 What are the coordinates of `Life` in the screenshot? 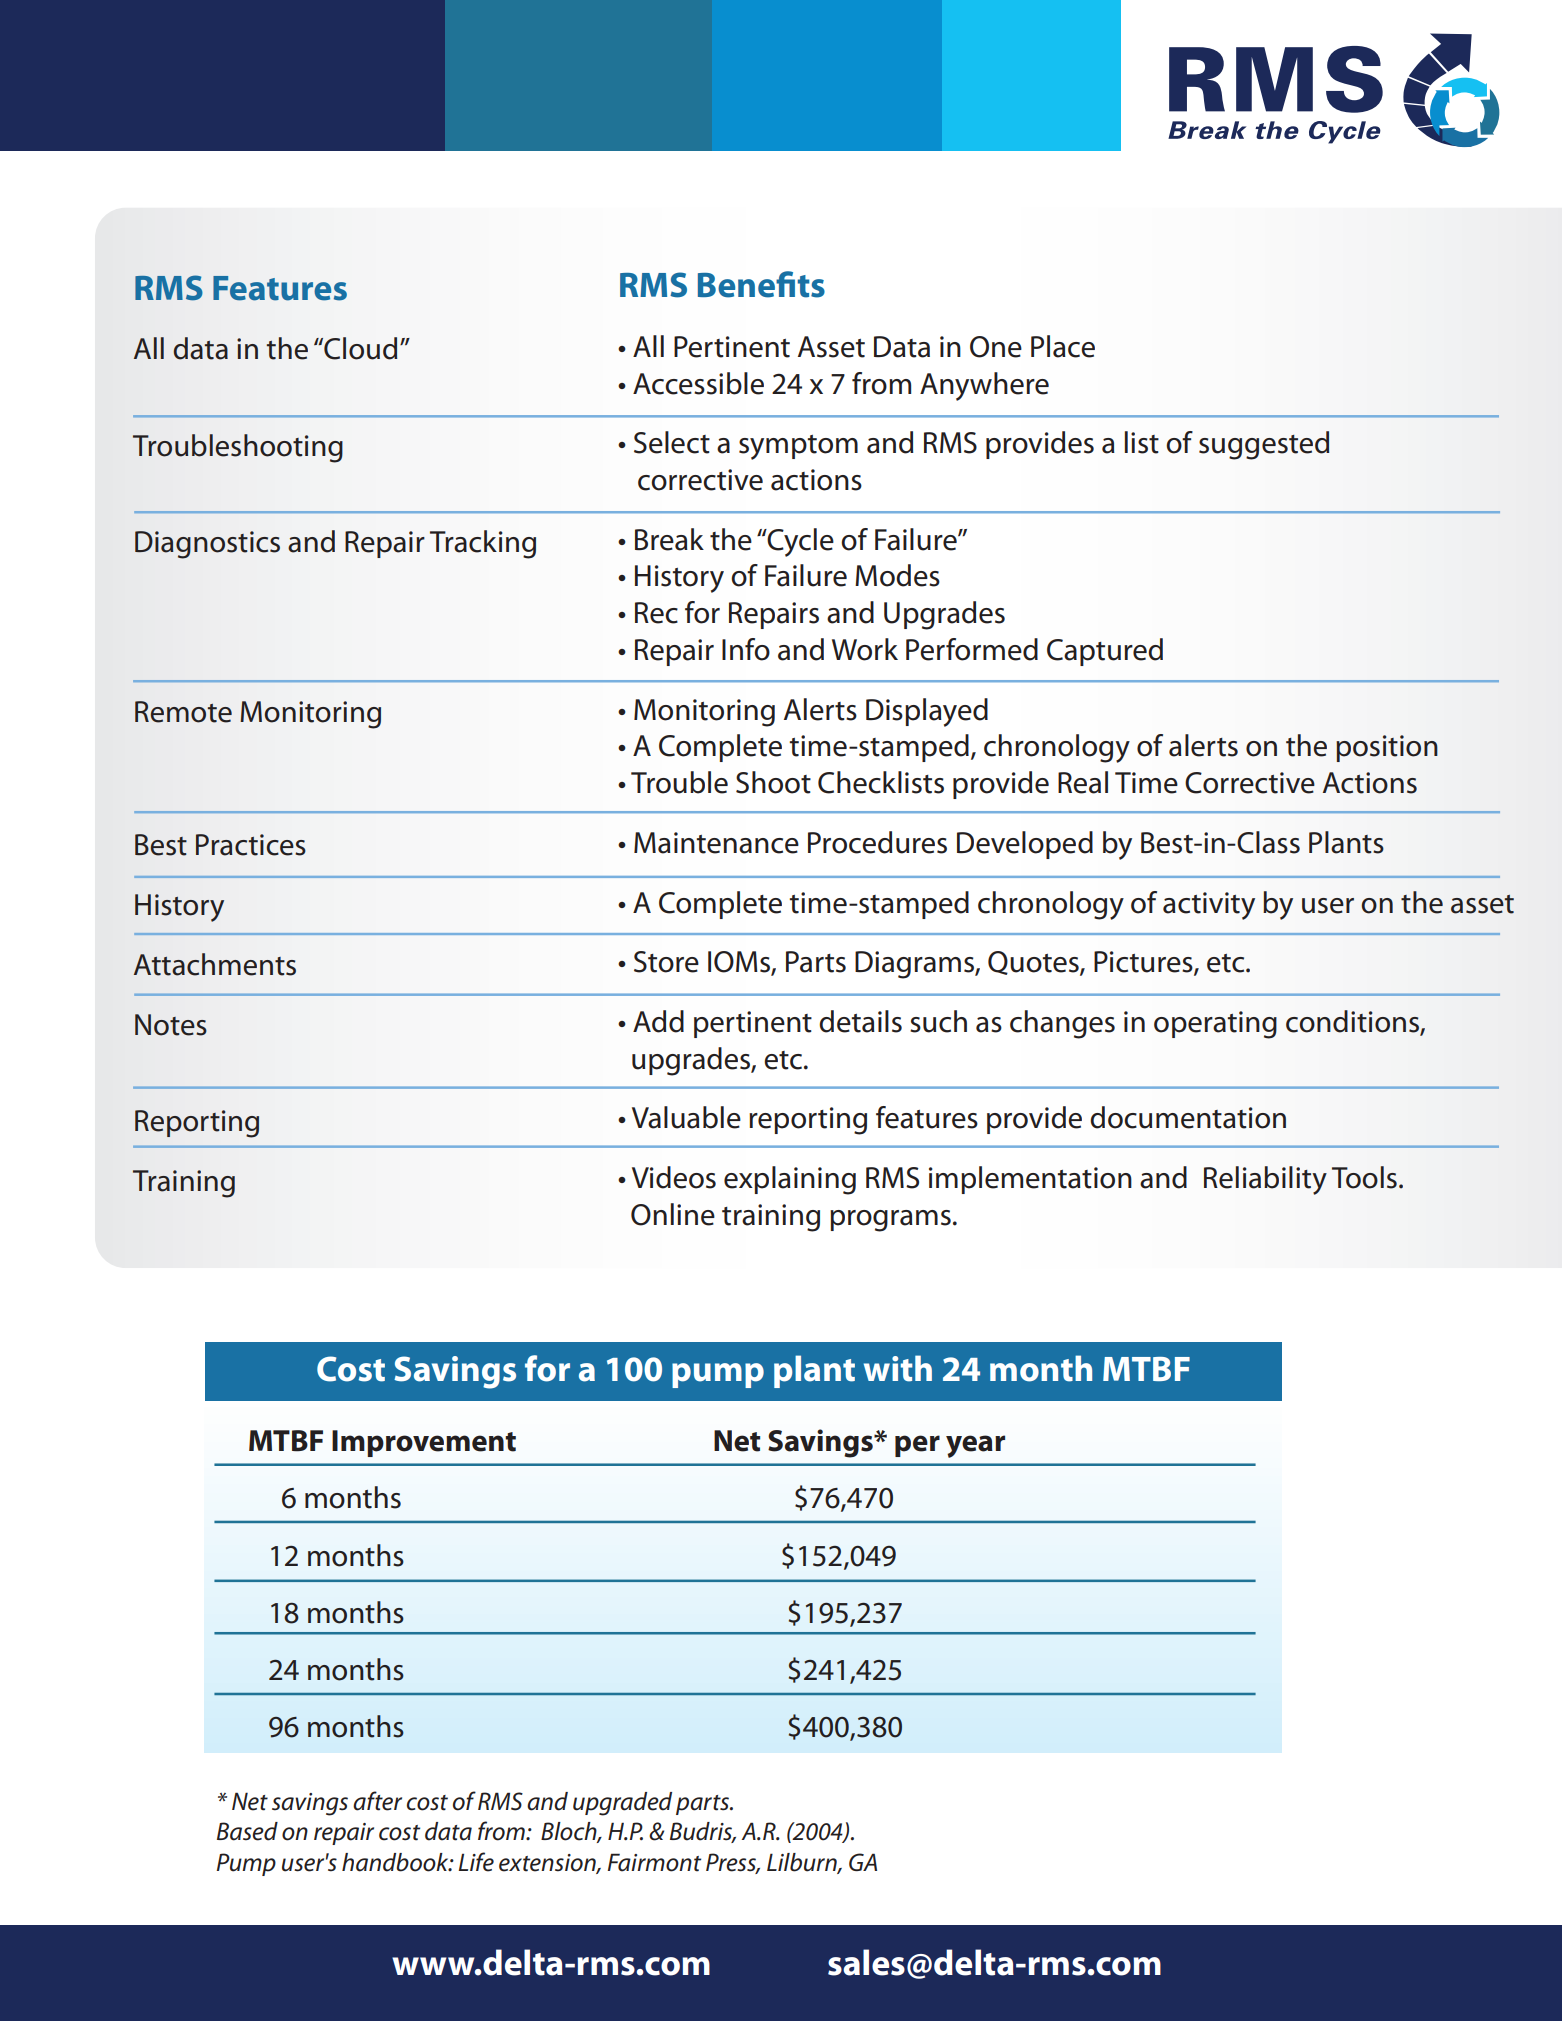 It's located at (476, 1862).
